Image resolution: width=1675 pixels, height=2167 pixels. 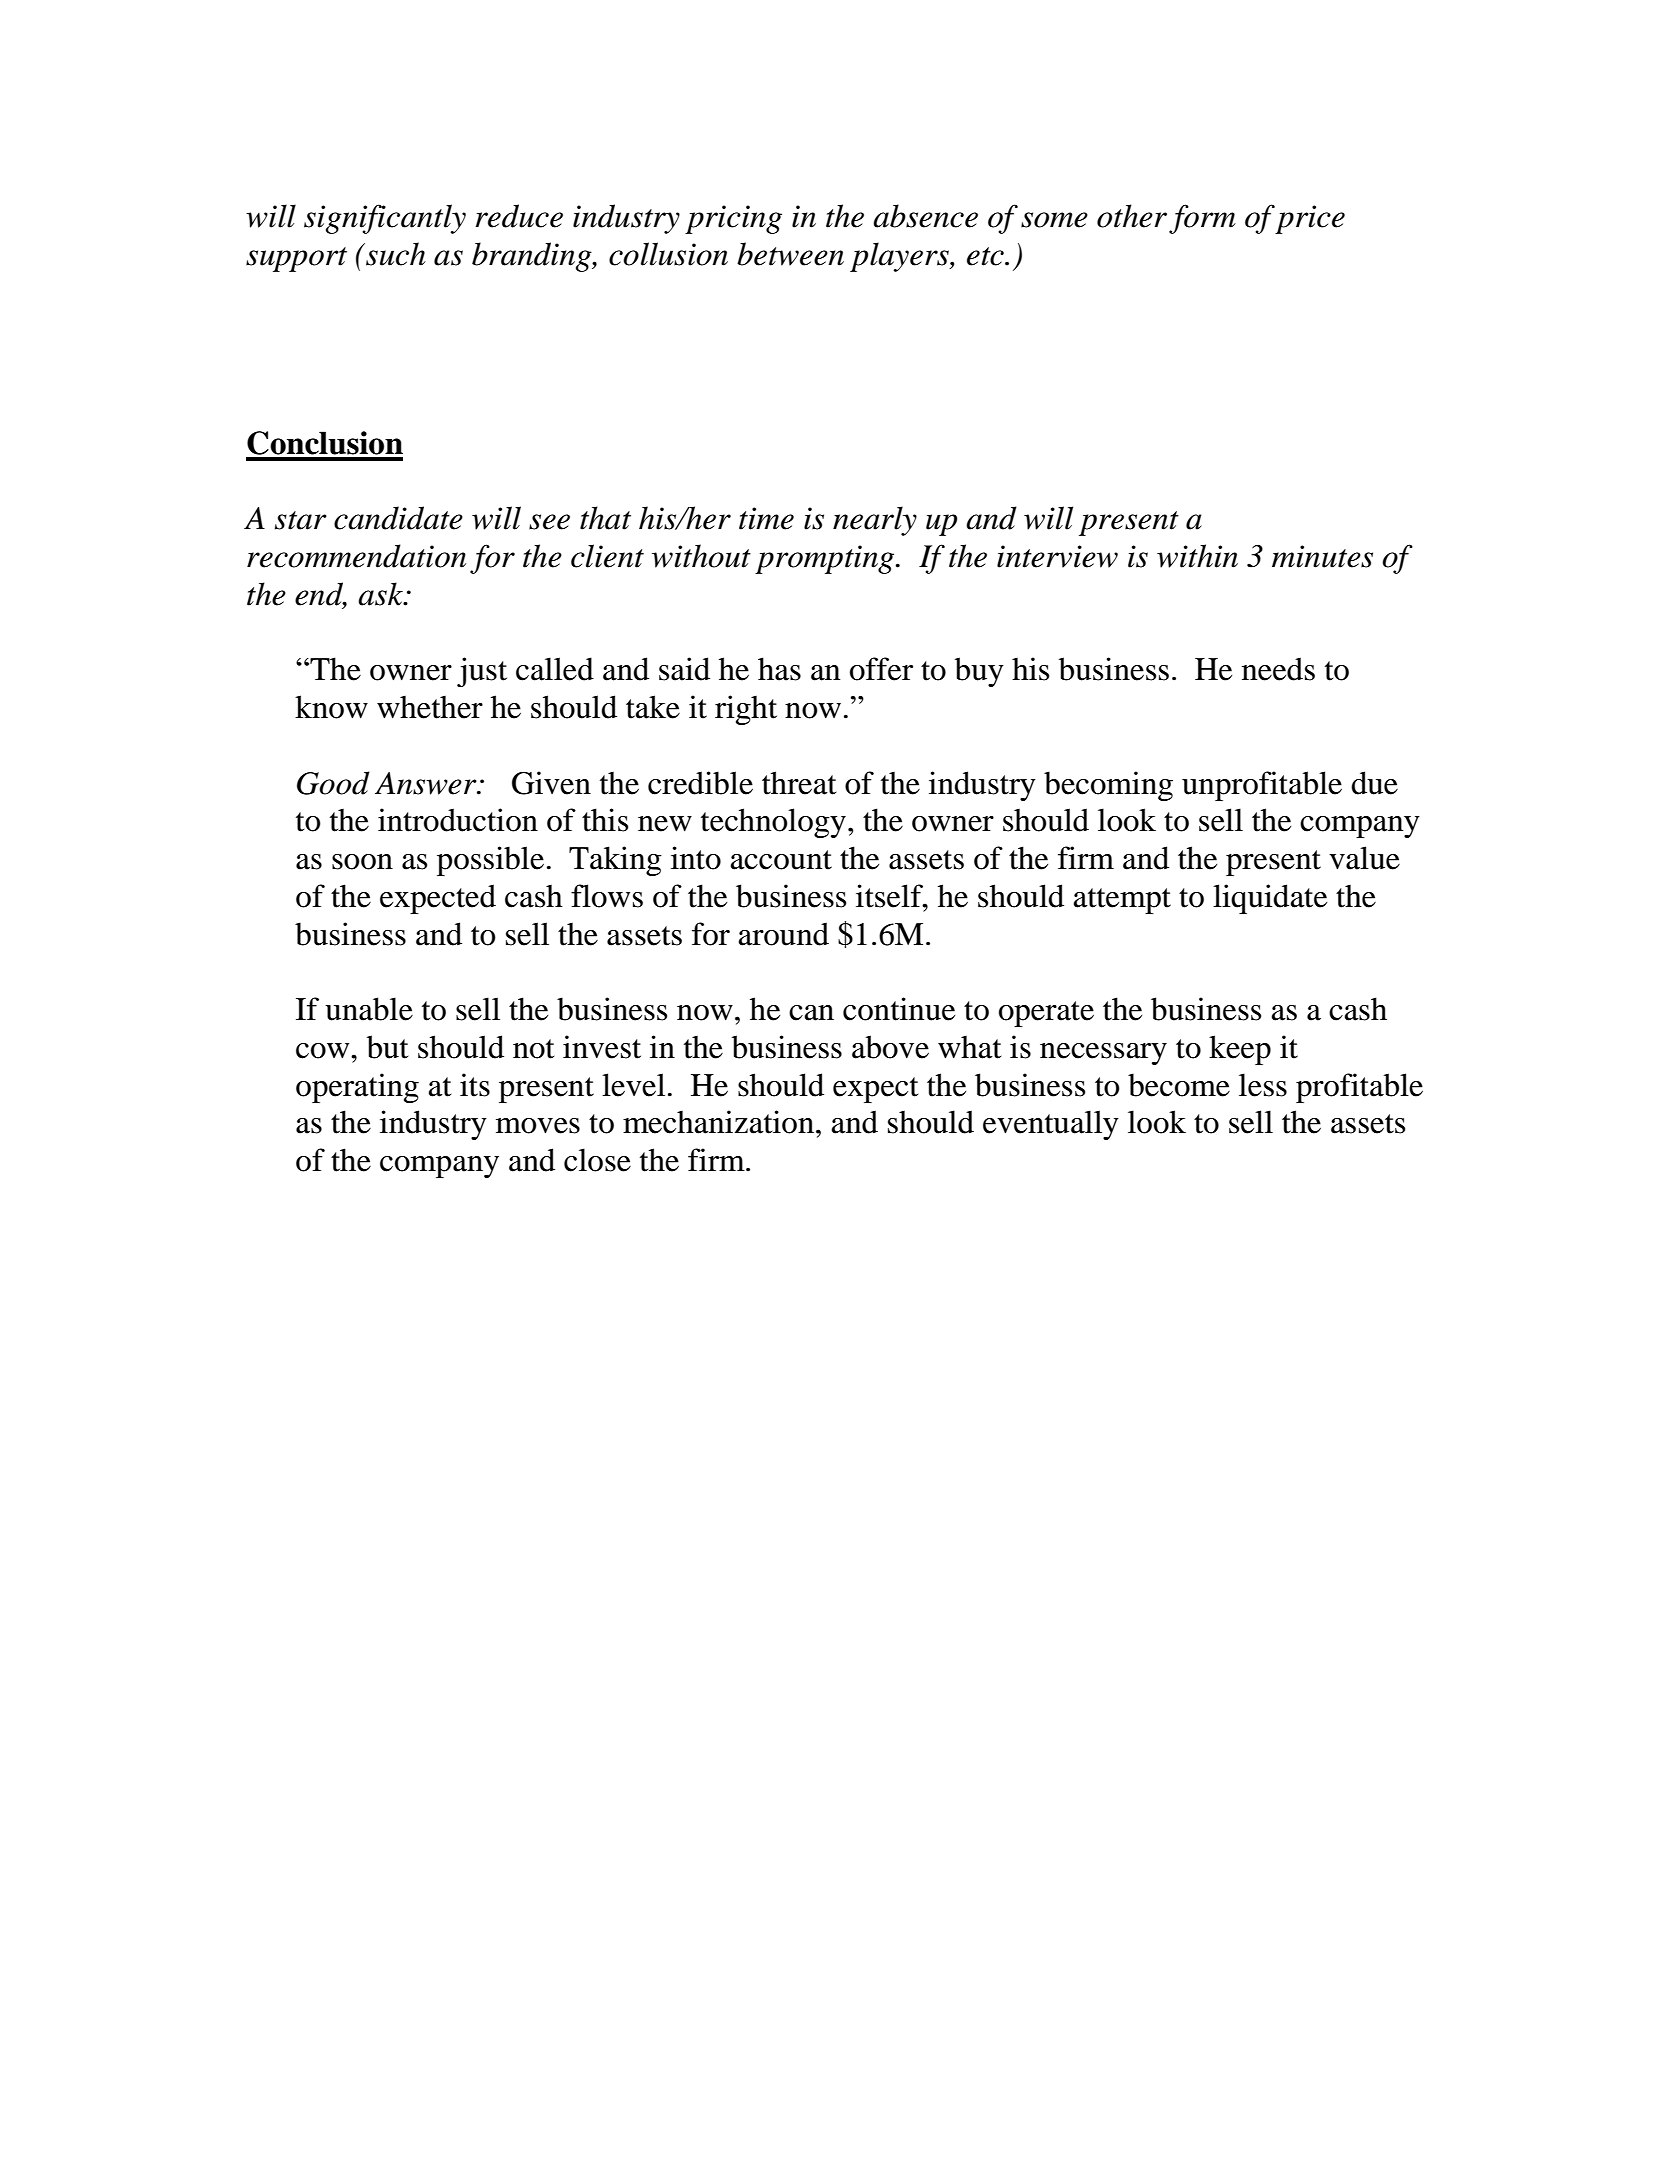 What do you see at coordinates (826, 559) in the screenshot?
I see `prompting` at bounding box center [826, 559].
